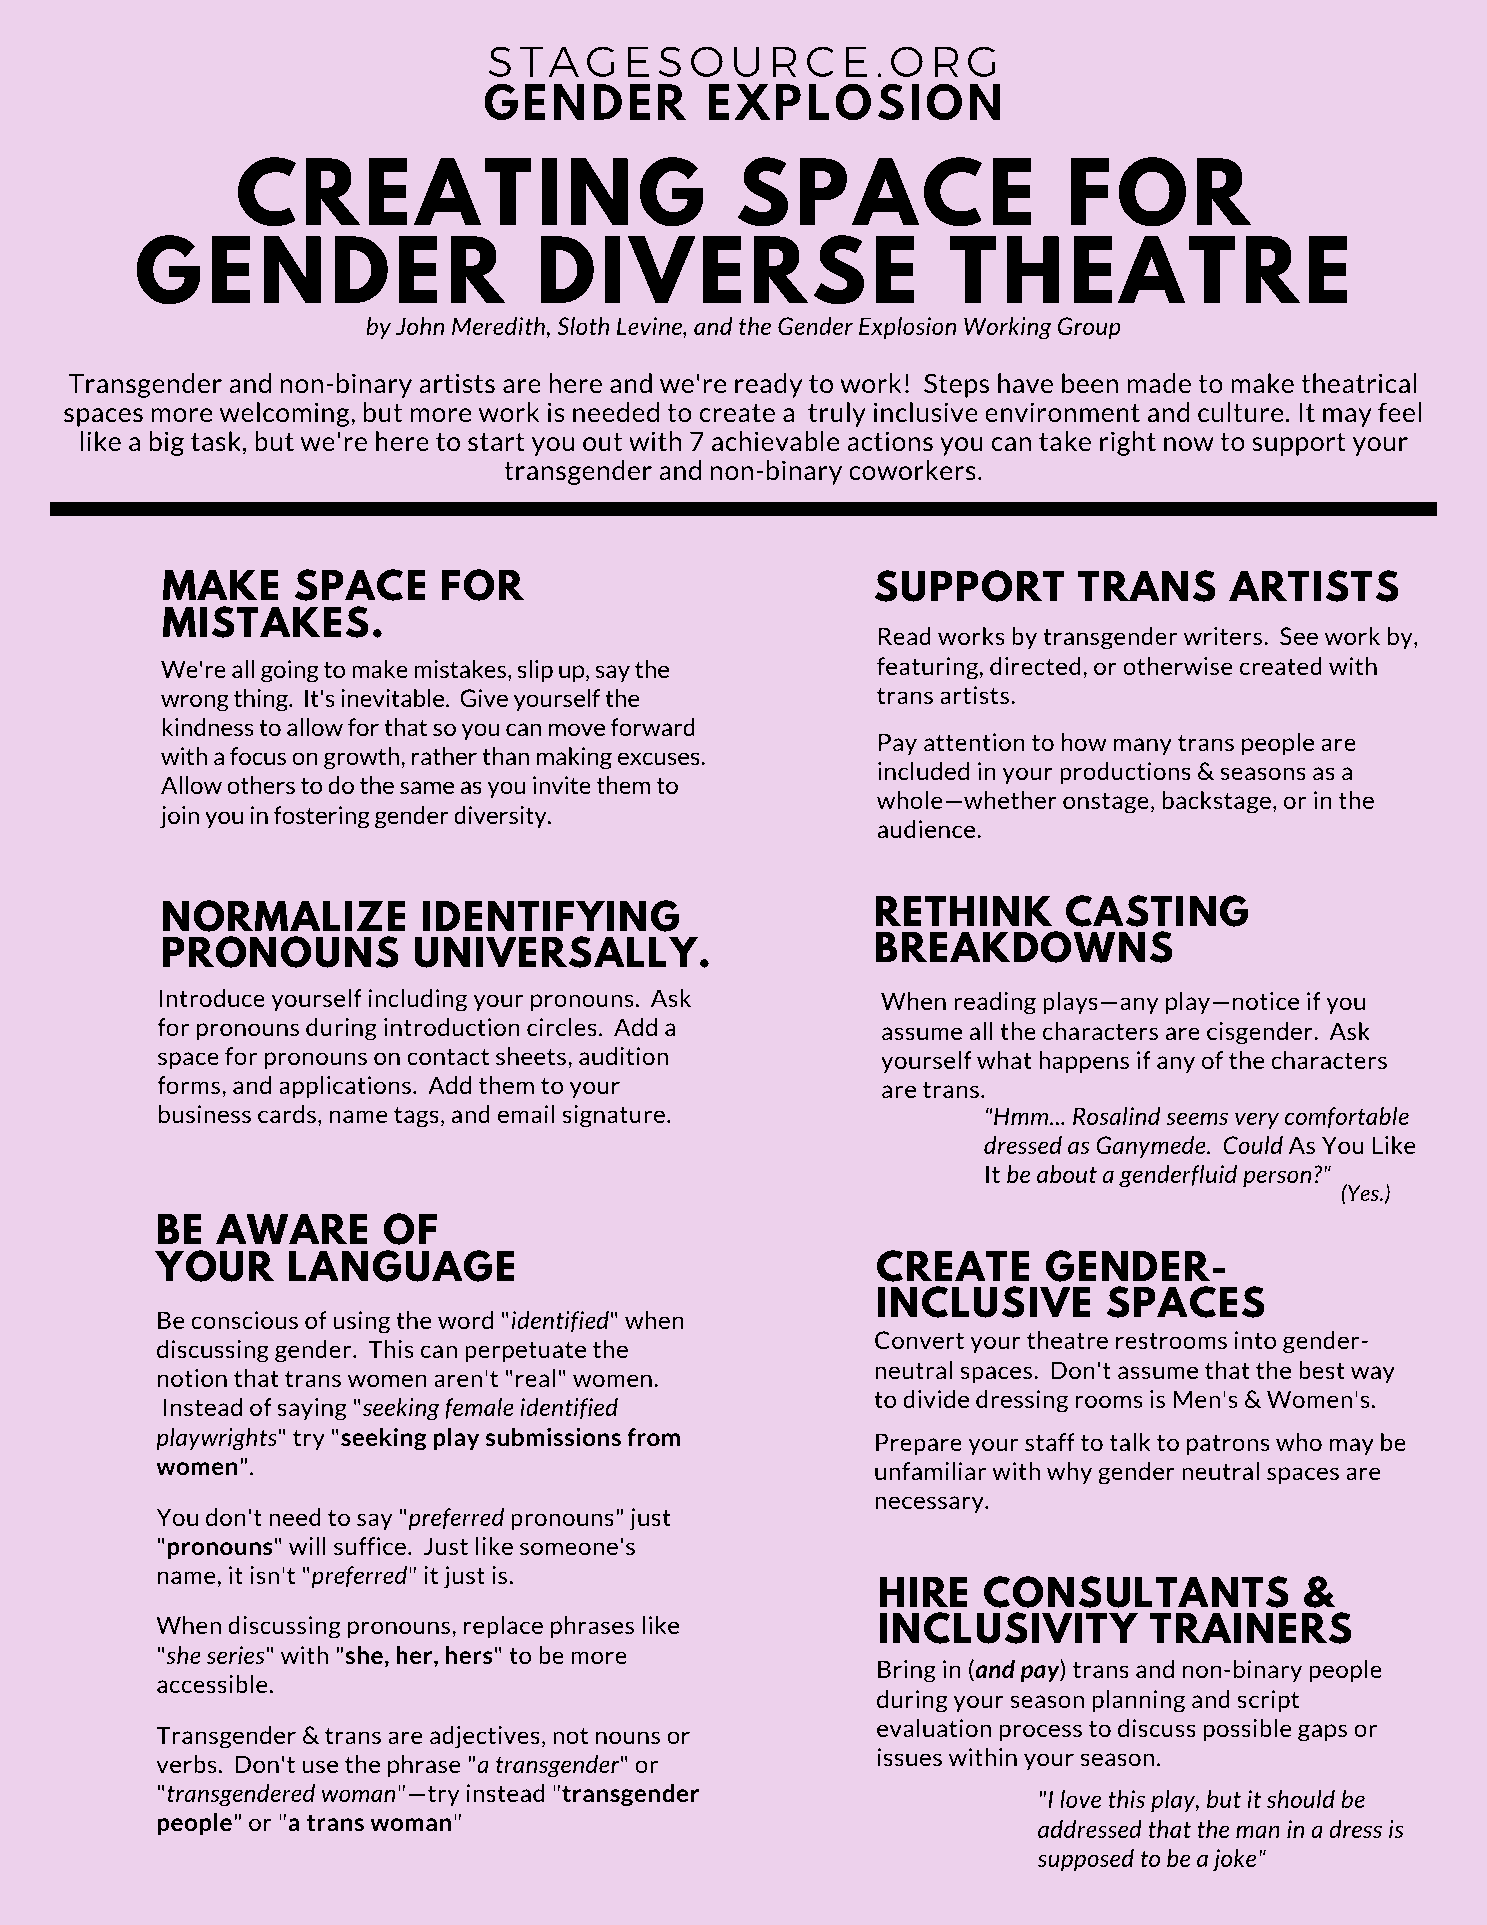 The image size is (1487, 1925). Describe the element at coordinates (187, 1764) in the screenshot. I see `verbs` at that location.
